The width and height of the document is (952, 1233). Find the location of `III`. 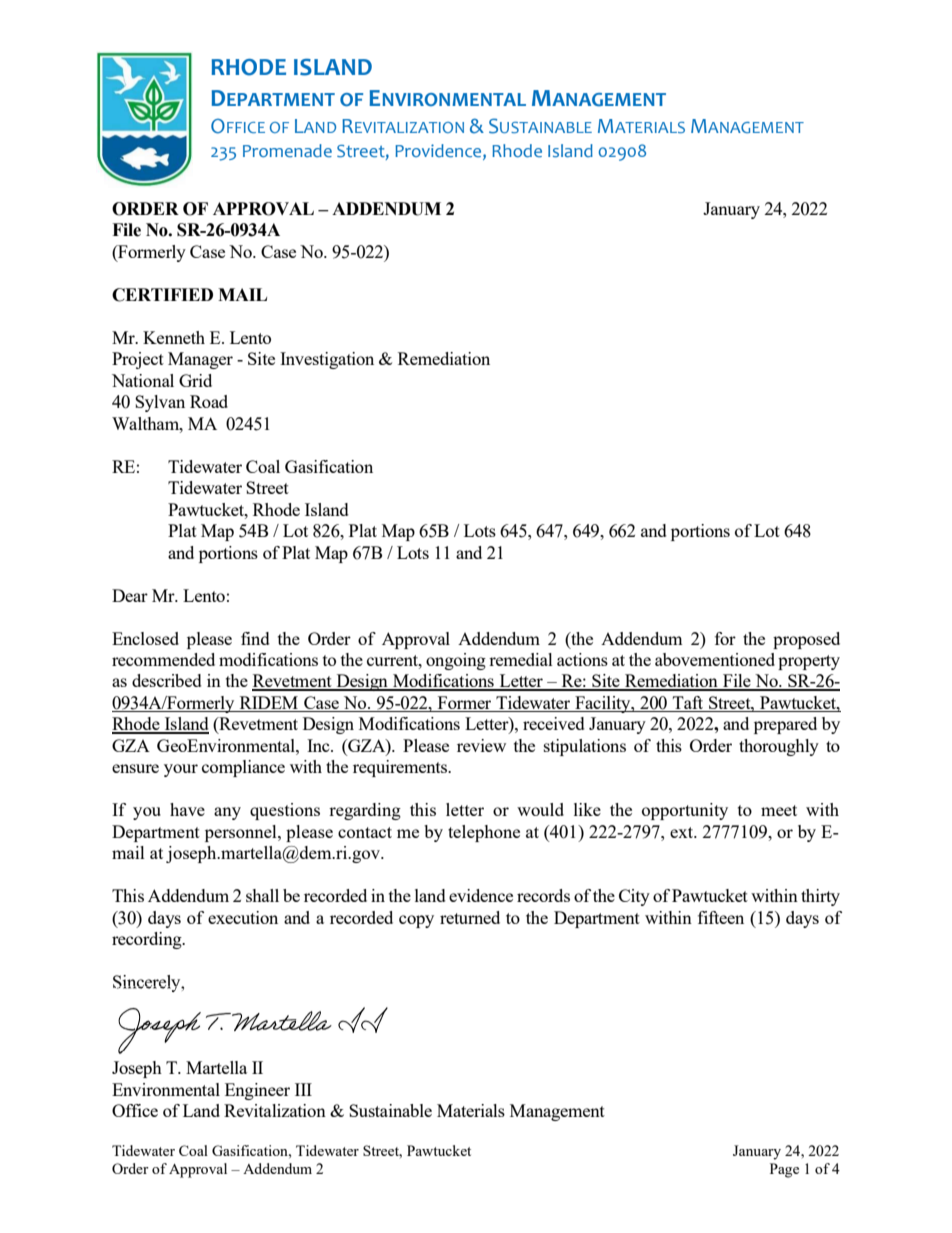

III is located at coordinates (303, 1089).
